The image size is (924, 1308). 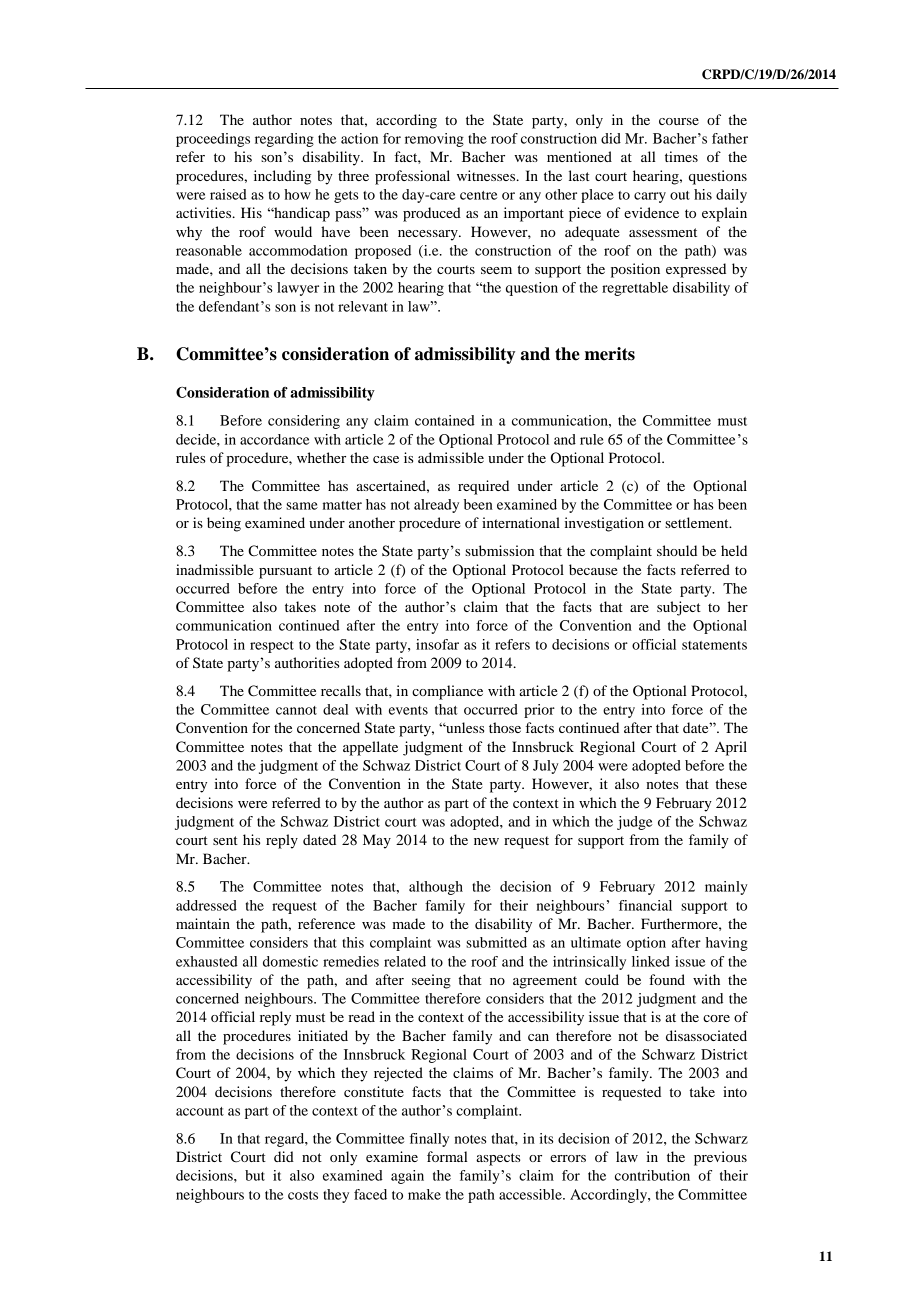 What do you see at coordinates (486, 841) in the screenshot?
I see `new` at bounding box center [486, 841].
